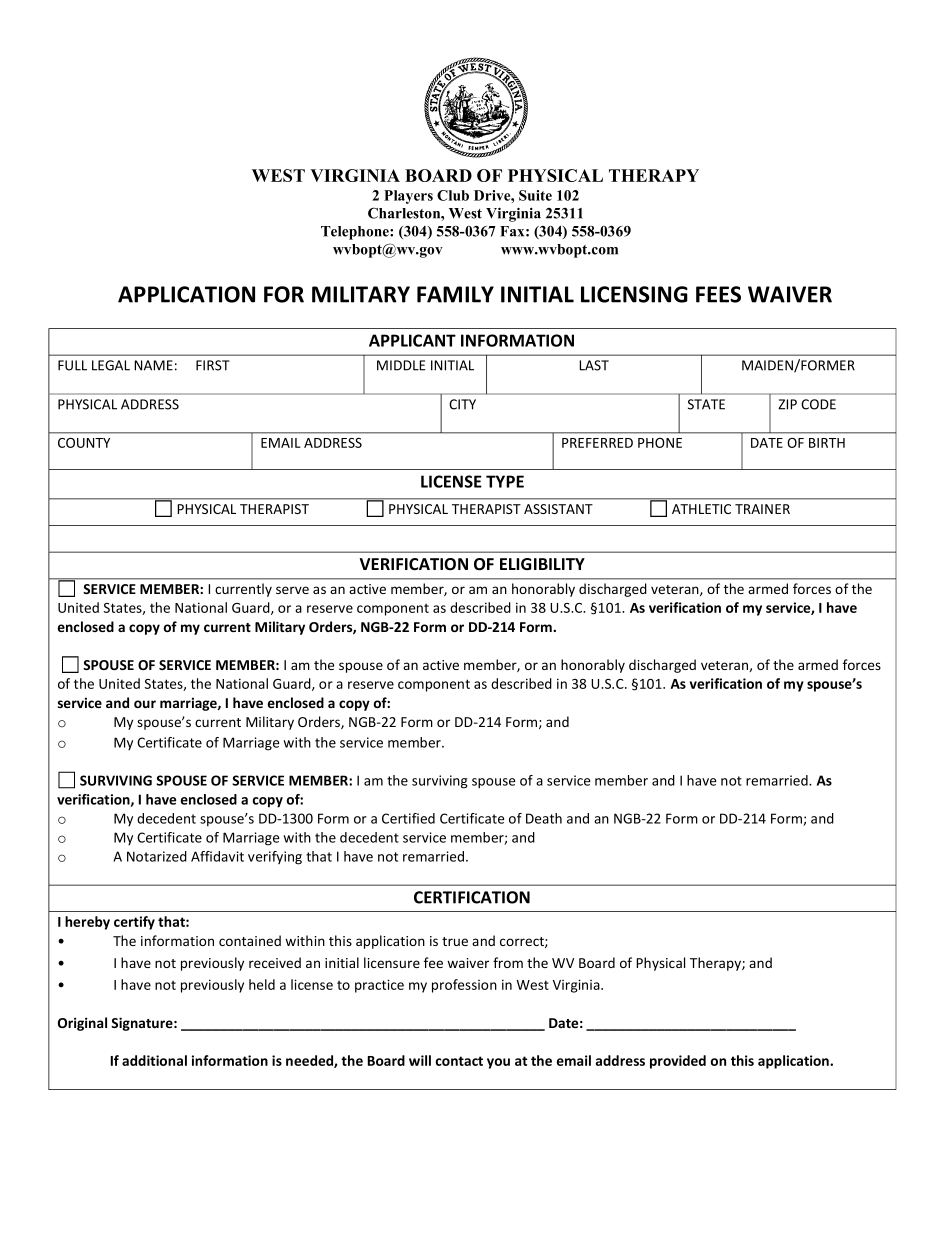 This screenshot has width=952, height=1233. Describe the element at coordinates (718, 294) in the screenshot. I see `FEES` at that location.
